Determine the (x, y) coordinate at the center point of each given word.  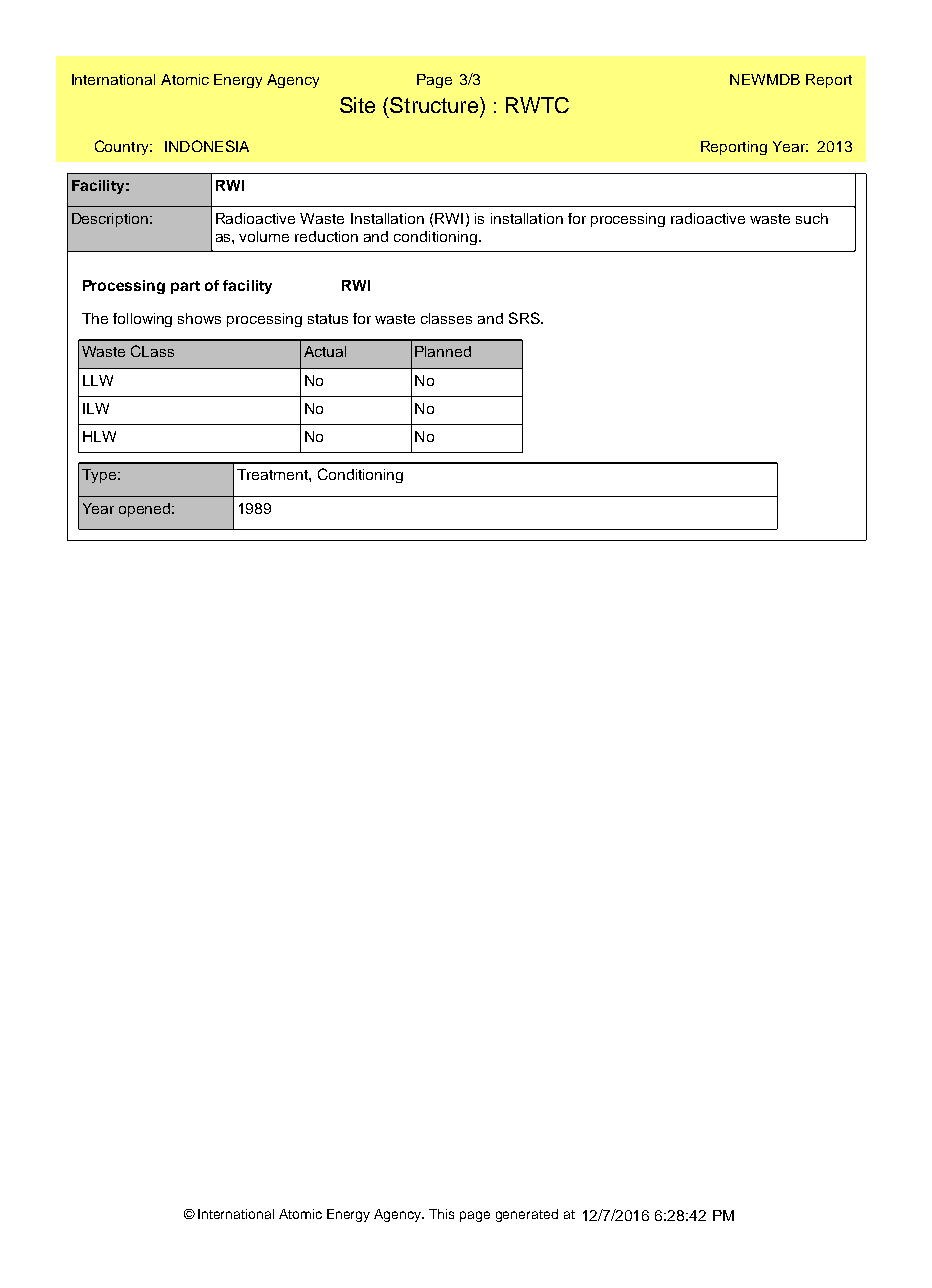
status (328, 319)
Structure (434, 105)
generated (527, 1215)
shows (199, 318)
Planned (443, 351)
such (812, 218)
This (441, 1214)
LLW (98, 380)
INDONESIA (207, 146)
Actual (325, 351)
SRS (525, 318)
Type (99, 476)
